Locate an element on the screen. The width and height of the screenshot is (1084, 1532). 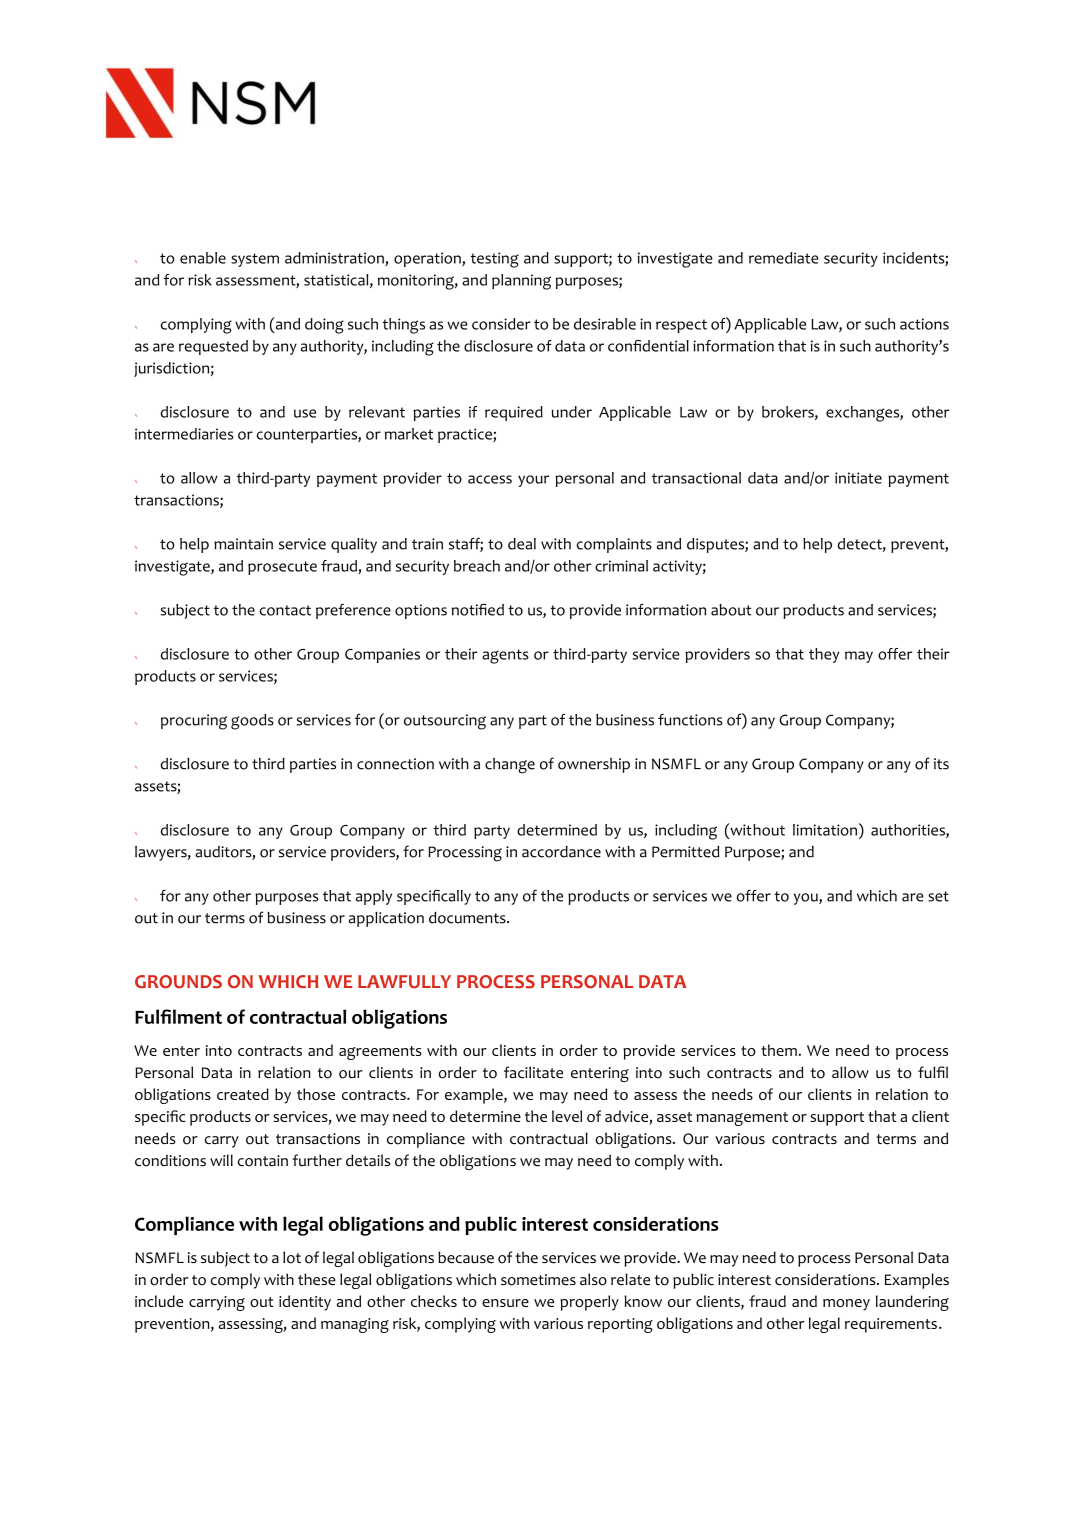
initiate is located at coordinates (858, 478).
